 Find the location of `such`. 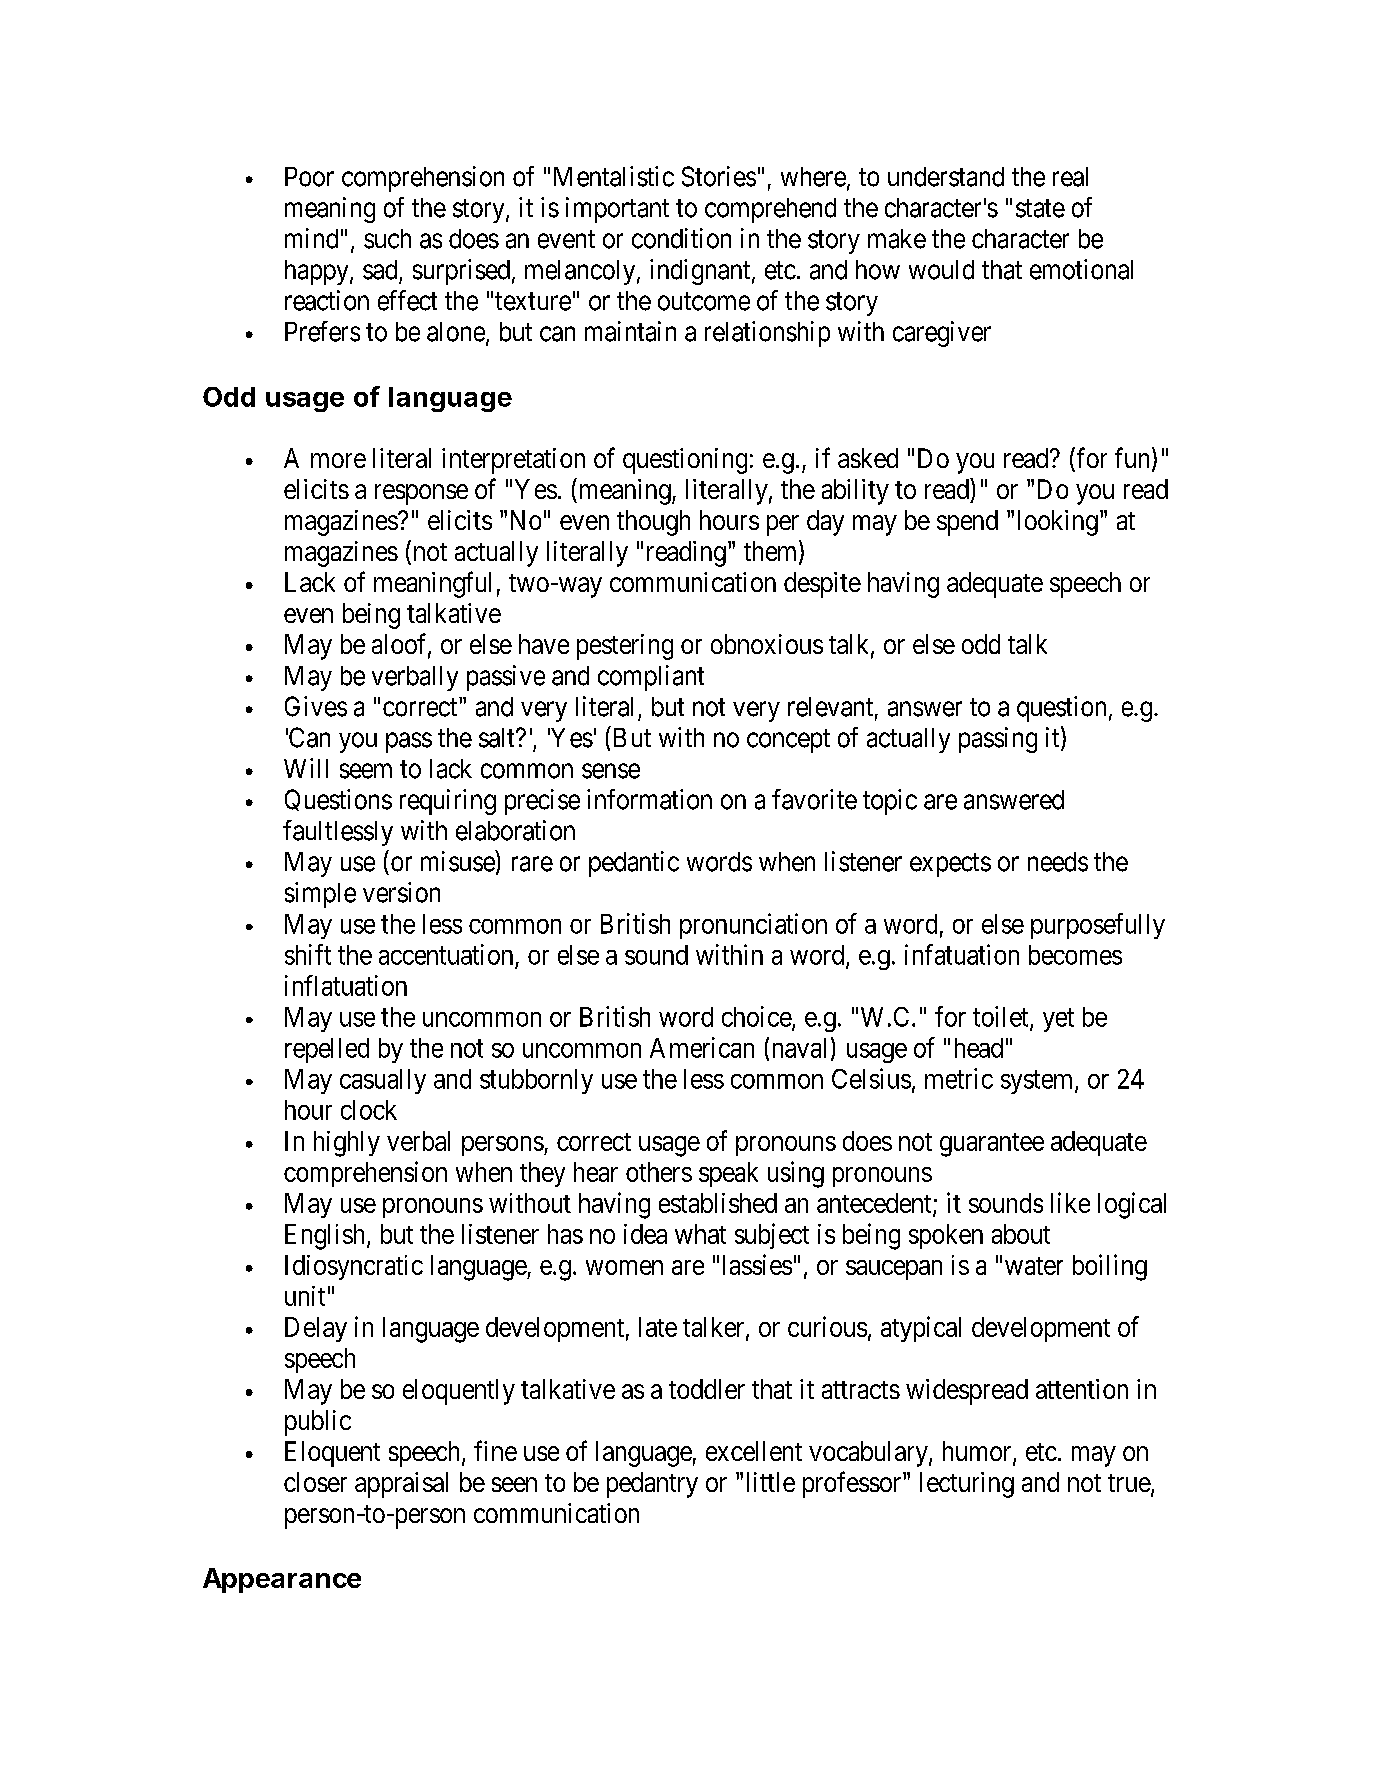

such is located at coordinates (387, 239).
